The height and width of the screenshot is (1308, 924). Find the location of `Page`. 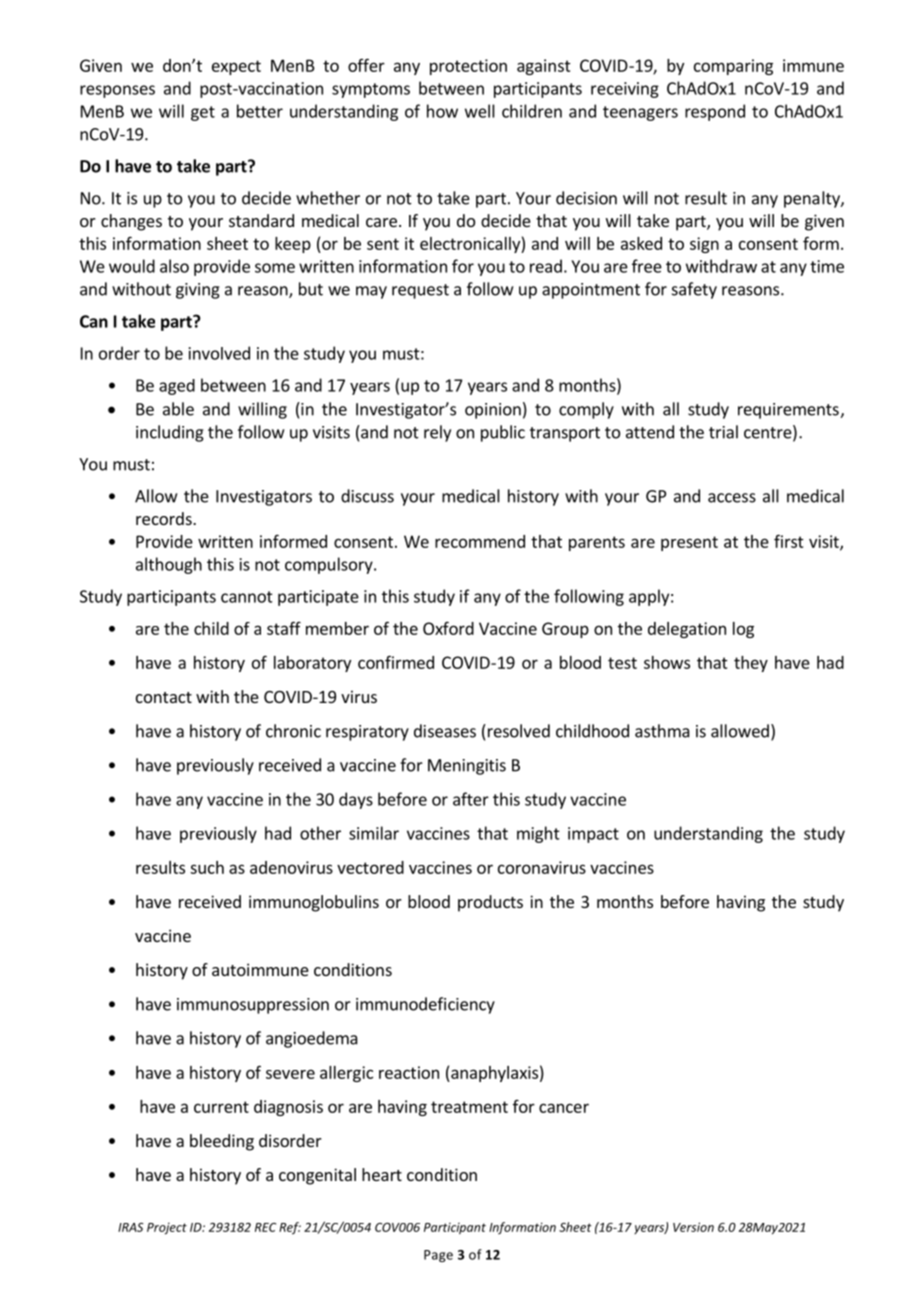

Page is located at coordinates (438, 1256).
